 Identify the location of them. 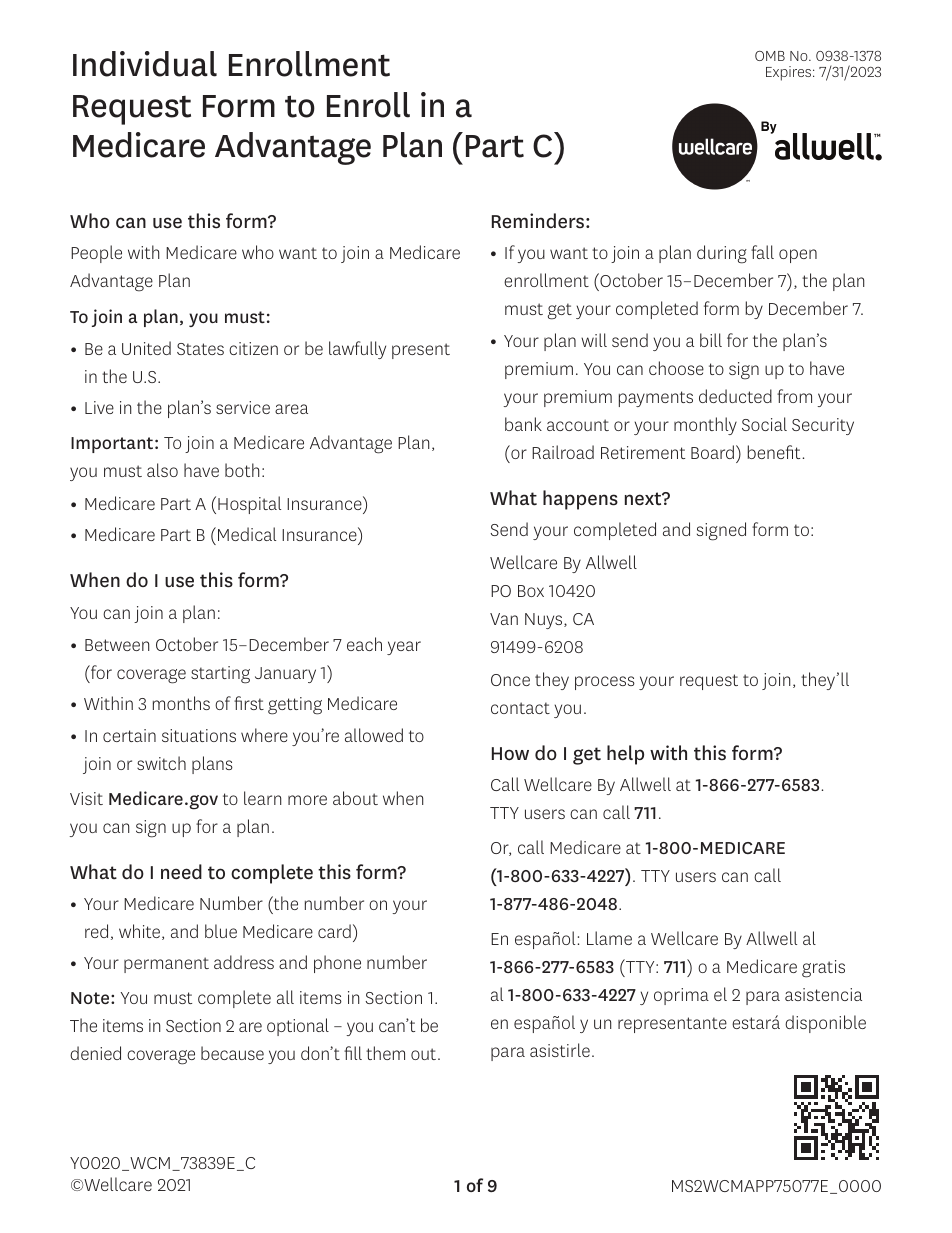
(385, 1053).
